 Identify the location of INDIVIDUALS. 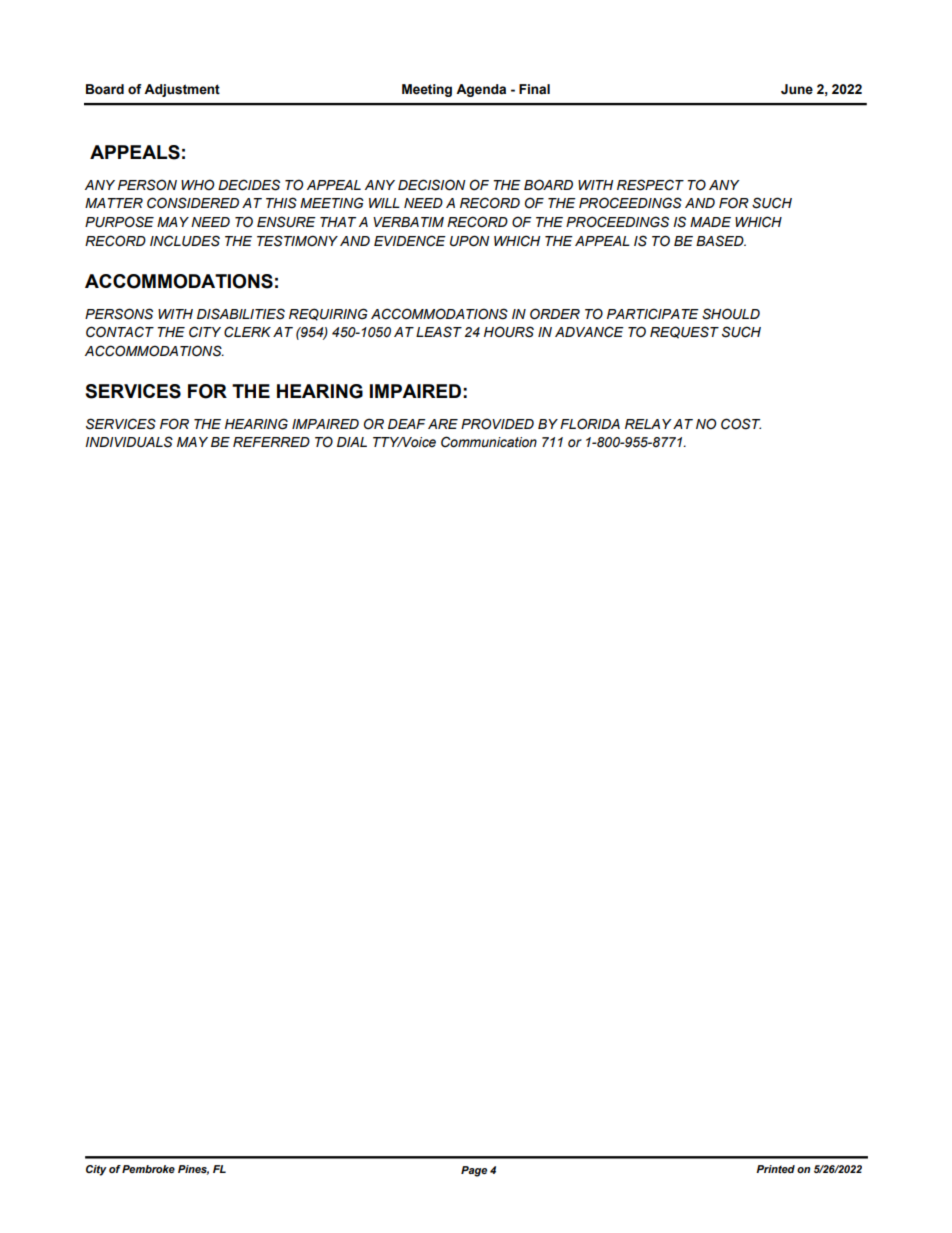
(129, 442).
